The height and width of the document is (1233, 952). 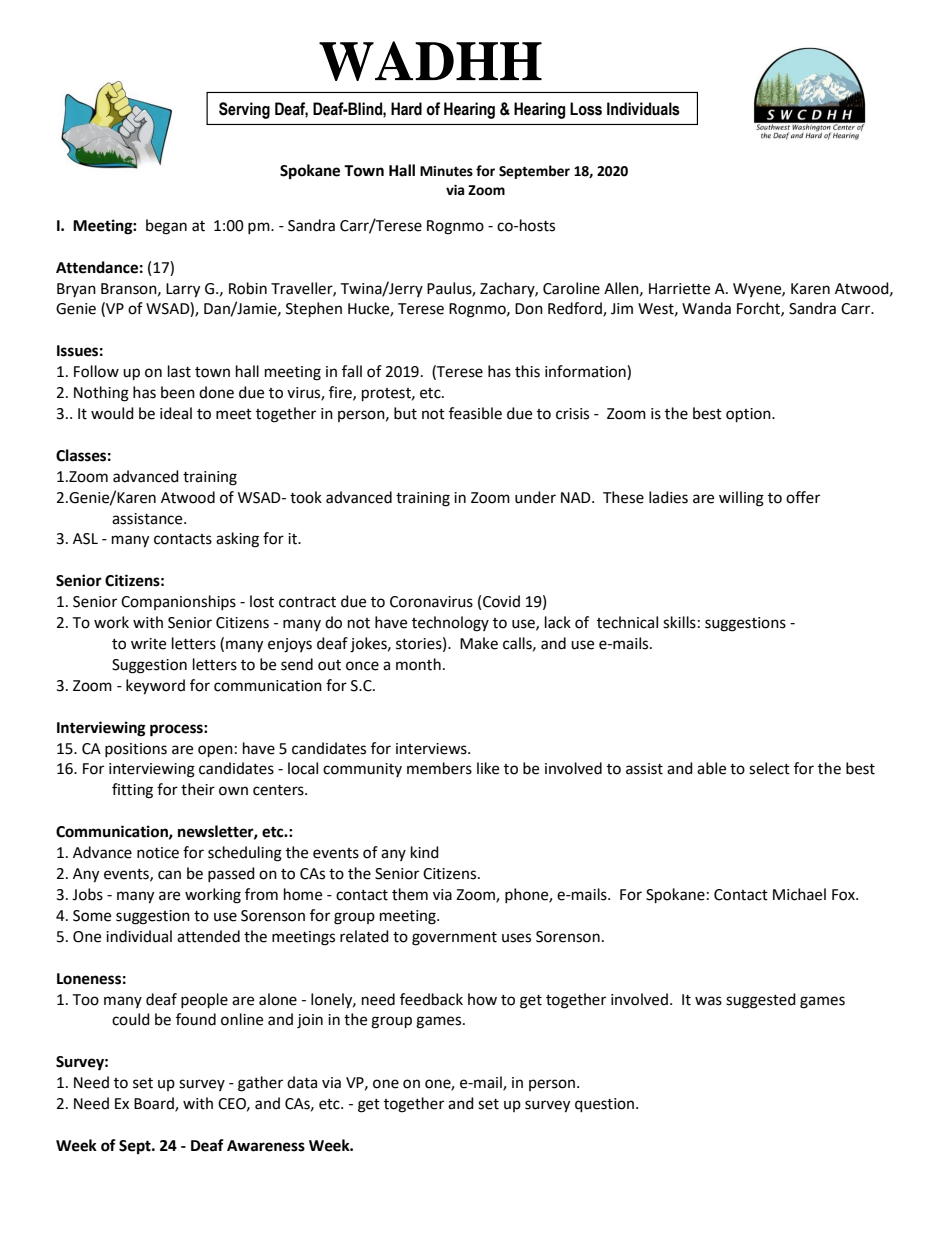 What do you see at coordinates (475, 413) in the document?
I see `feasible` at bounding box center [475, 413].
